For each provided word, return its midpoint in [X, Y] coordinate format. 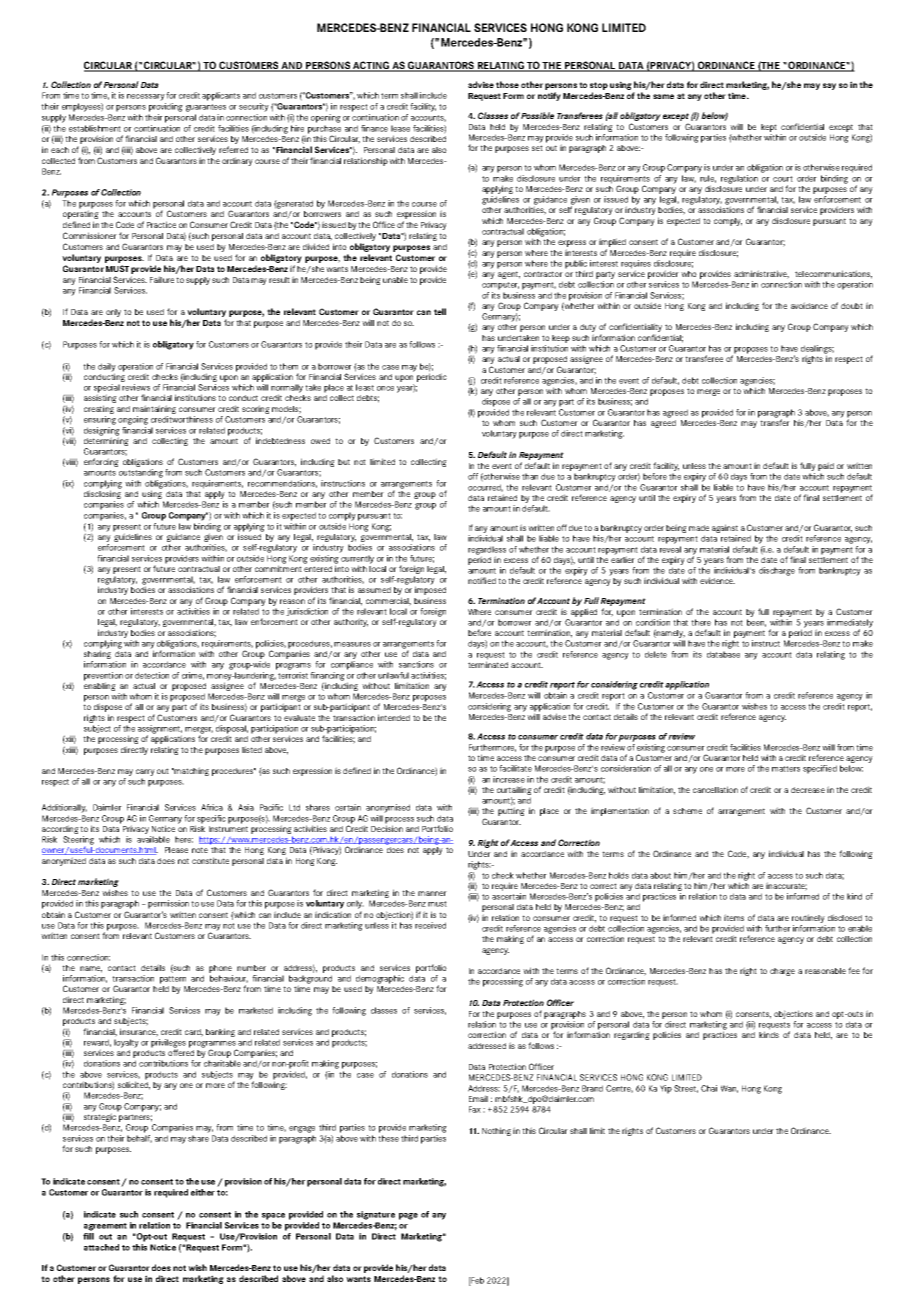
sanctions [416, 664]
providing [166, 107]
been [756, 623]
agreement [105, 1227]
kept [769, 128]
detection [152, 675]
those [507, 84]
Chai [709, 1088]
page [408, 1216]
